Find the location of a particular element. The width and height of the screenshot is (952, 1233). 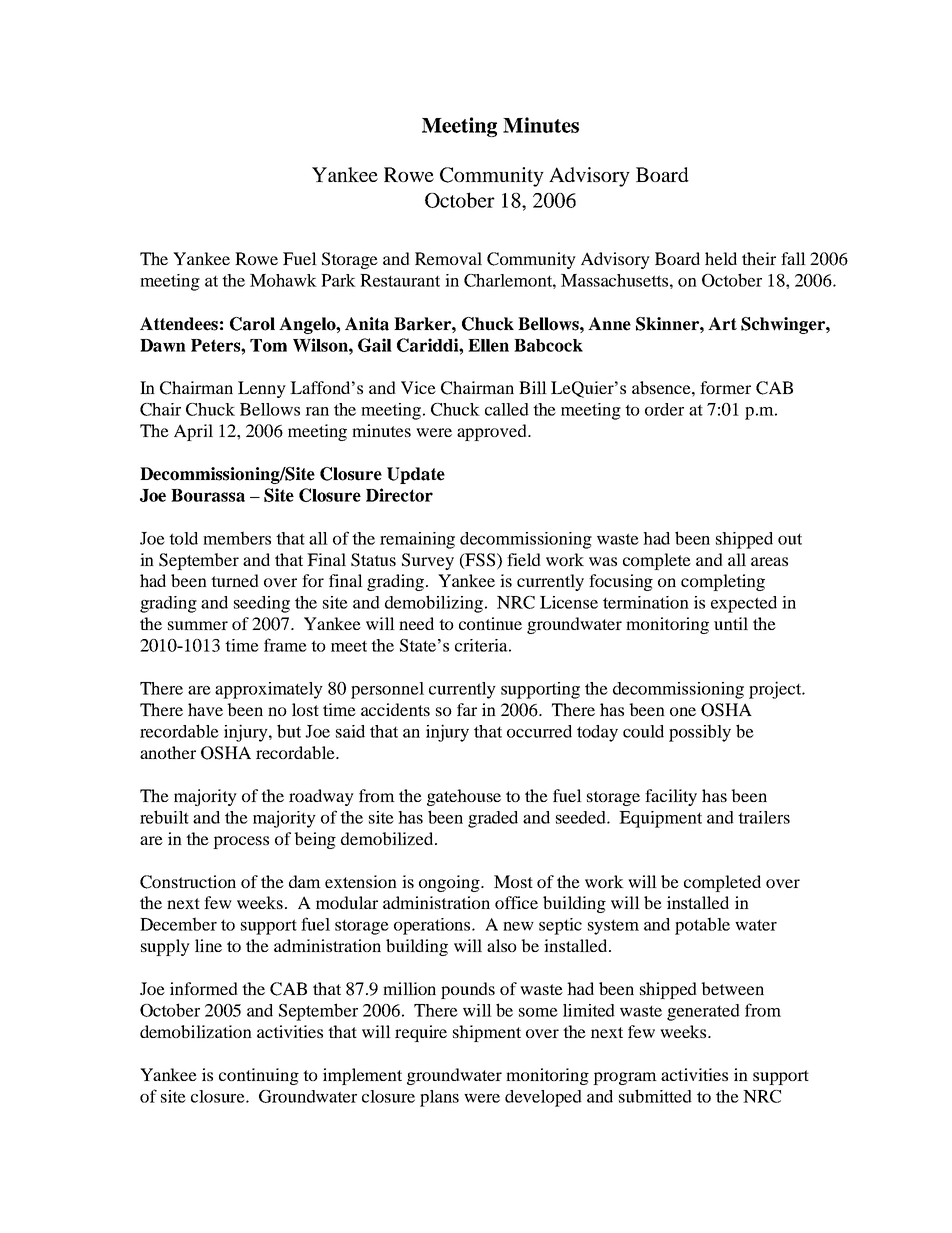

but is located at coordinates (289, 731).
